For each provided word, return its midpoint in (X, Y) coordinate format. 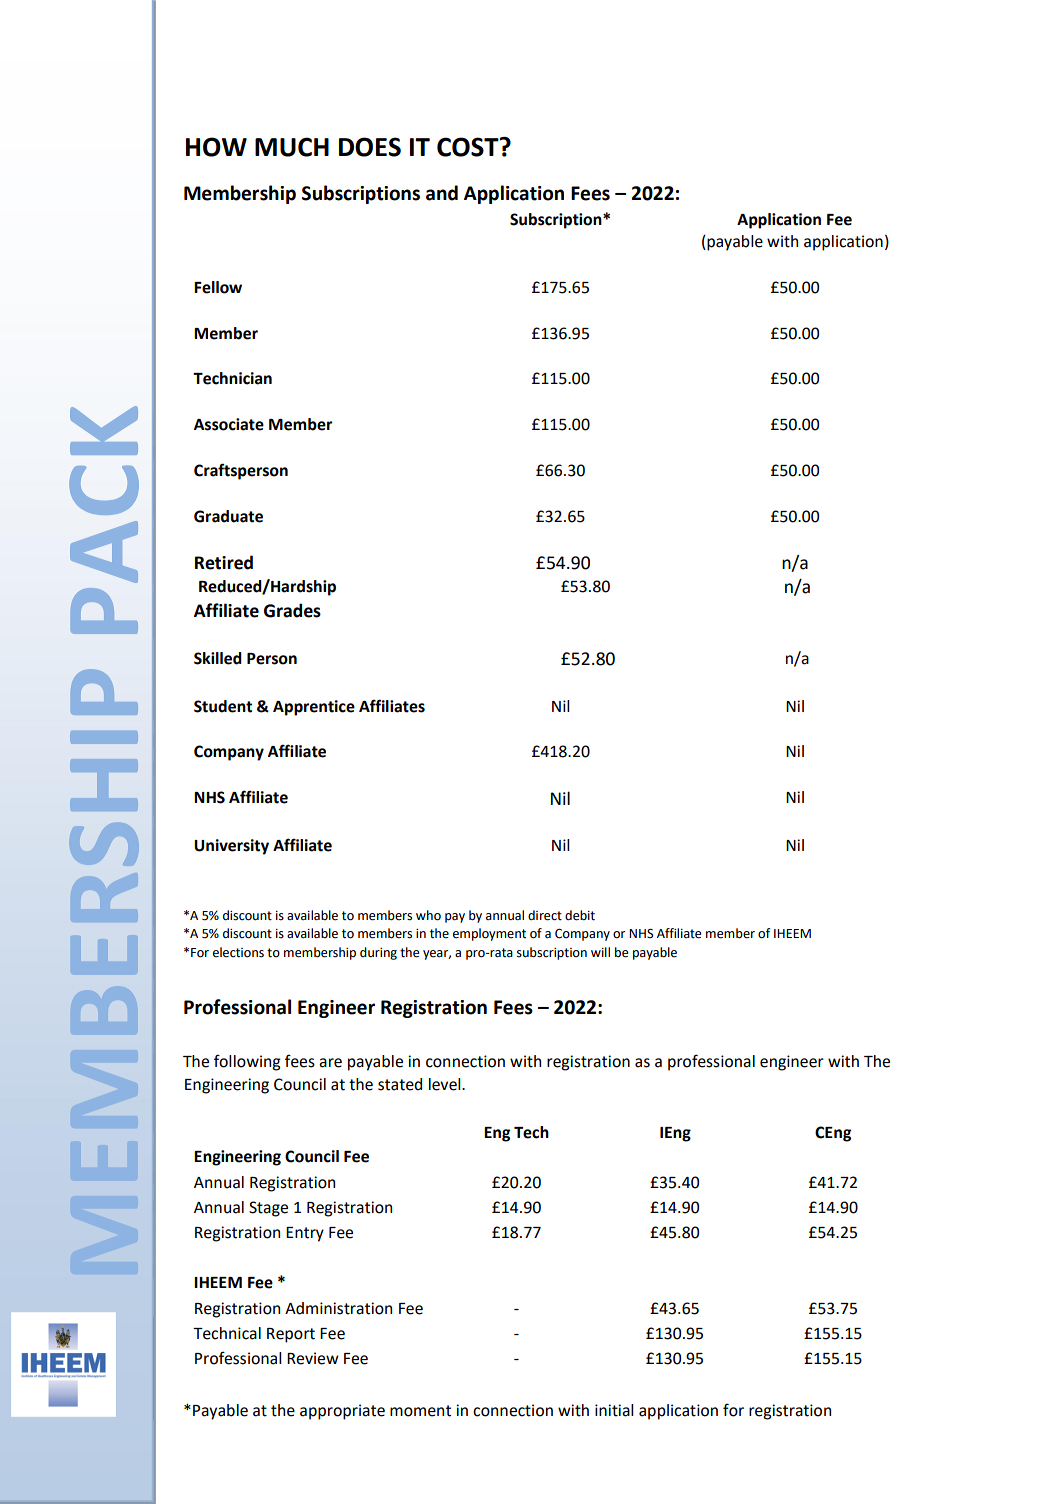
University (231, 847)
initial (614, 1410)
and (442, 193)
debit (580, 915)
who (428, 915)
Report (291, 1335)
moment (420, 1411)
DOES (370, 147)
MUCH (292, 147)
